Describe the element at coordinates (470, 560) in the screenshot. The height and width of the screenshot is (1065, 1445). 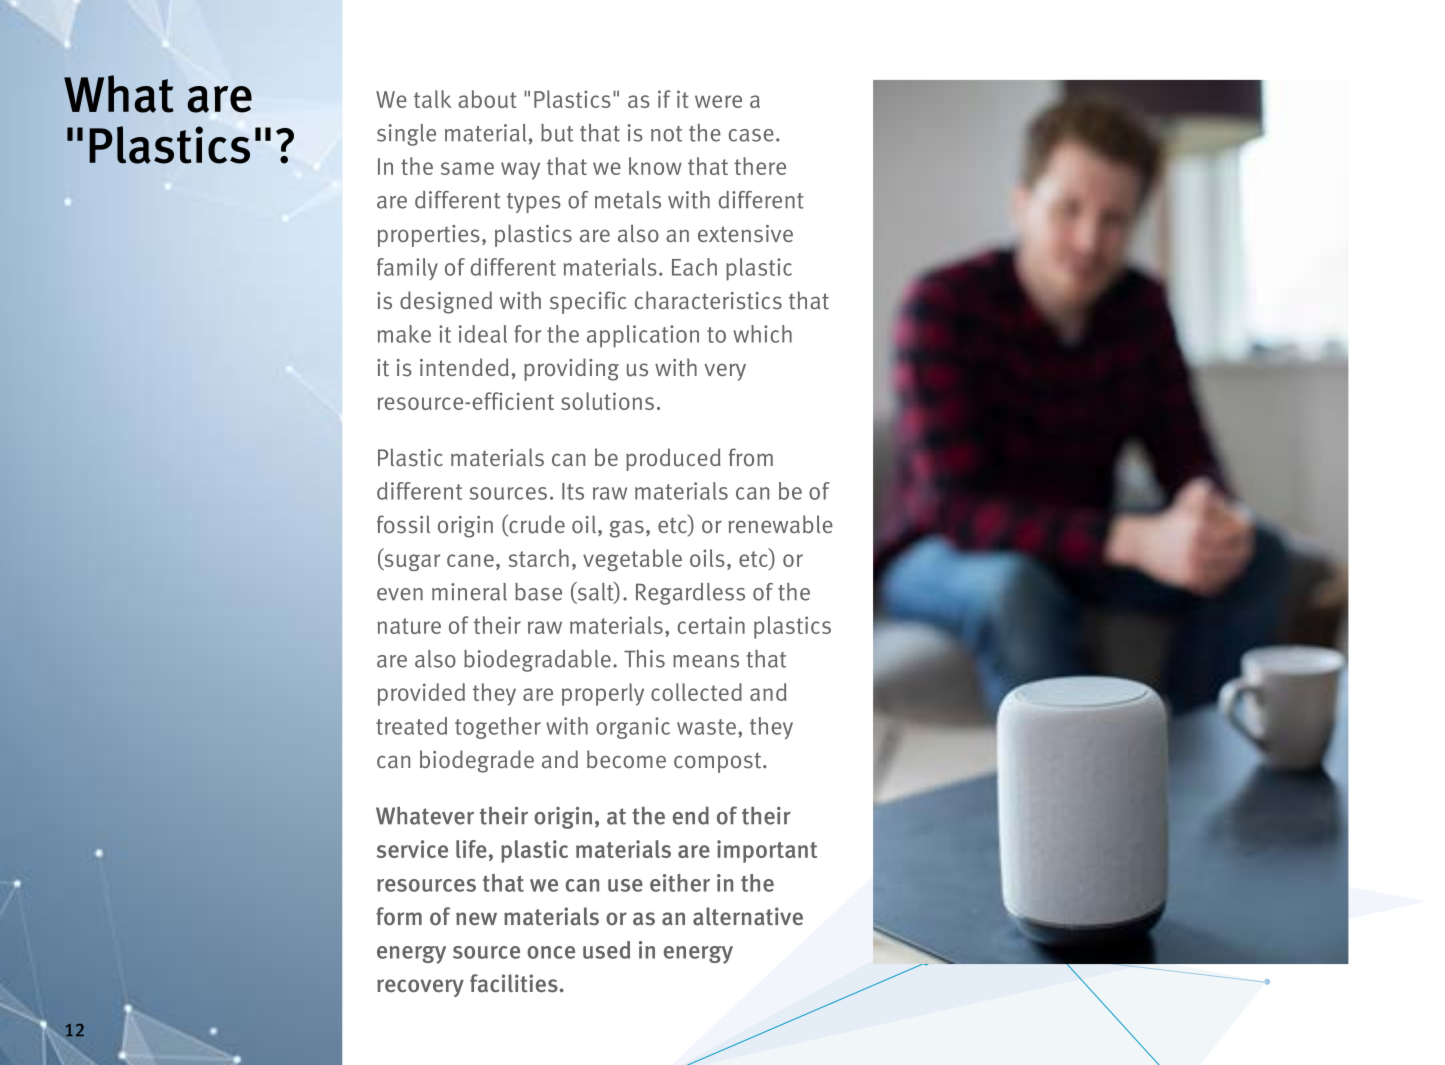
I see `cane` at that location.
